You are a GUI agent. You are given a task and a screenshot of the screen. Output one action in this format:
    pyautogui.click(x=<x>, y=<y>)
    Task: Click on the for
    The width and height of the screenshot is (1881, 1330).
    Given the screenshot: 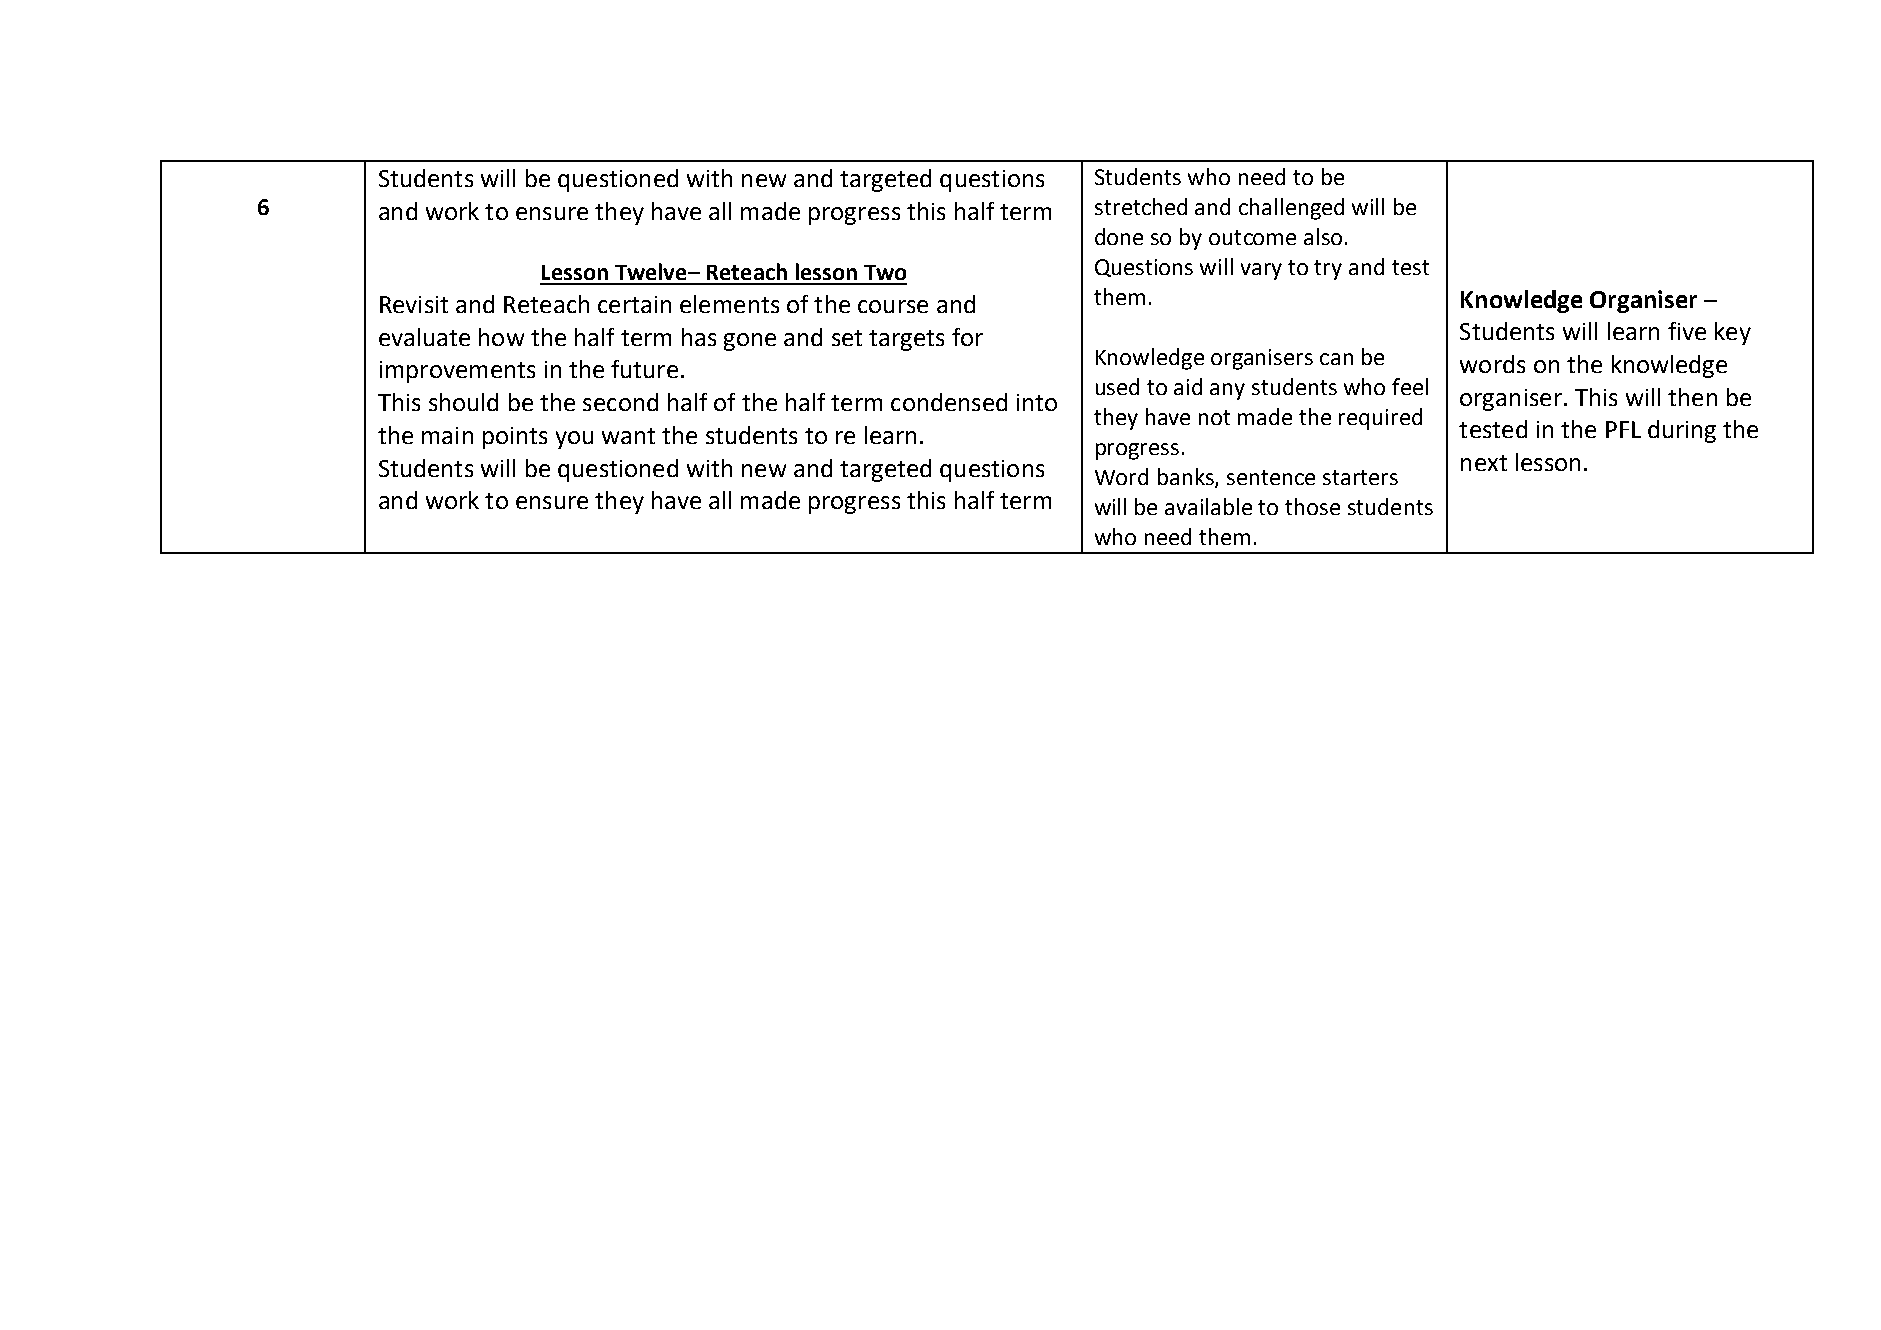 What is the action you would take?
    pyautogui.click(x=967, y=337)
